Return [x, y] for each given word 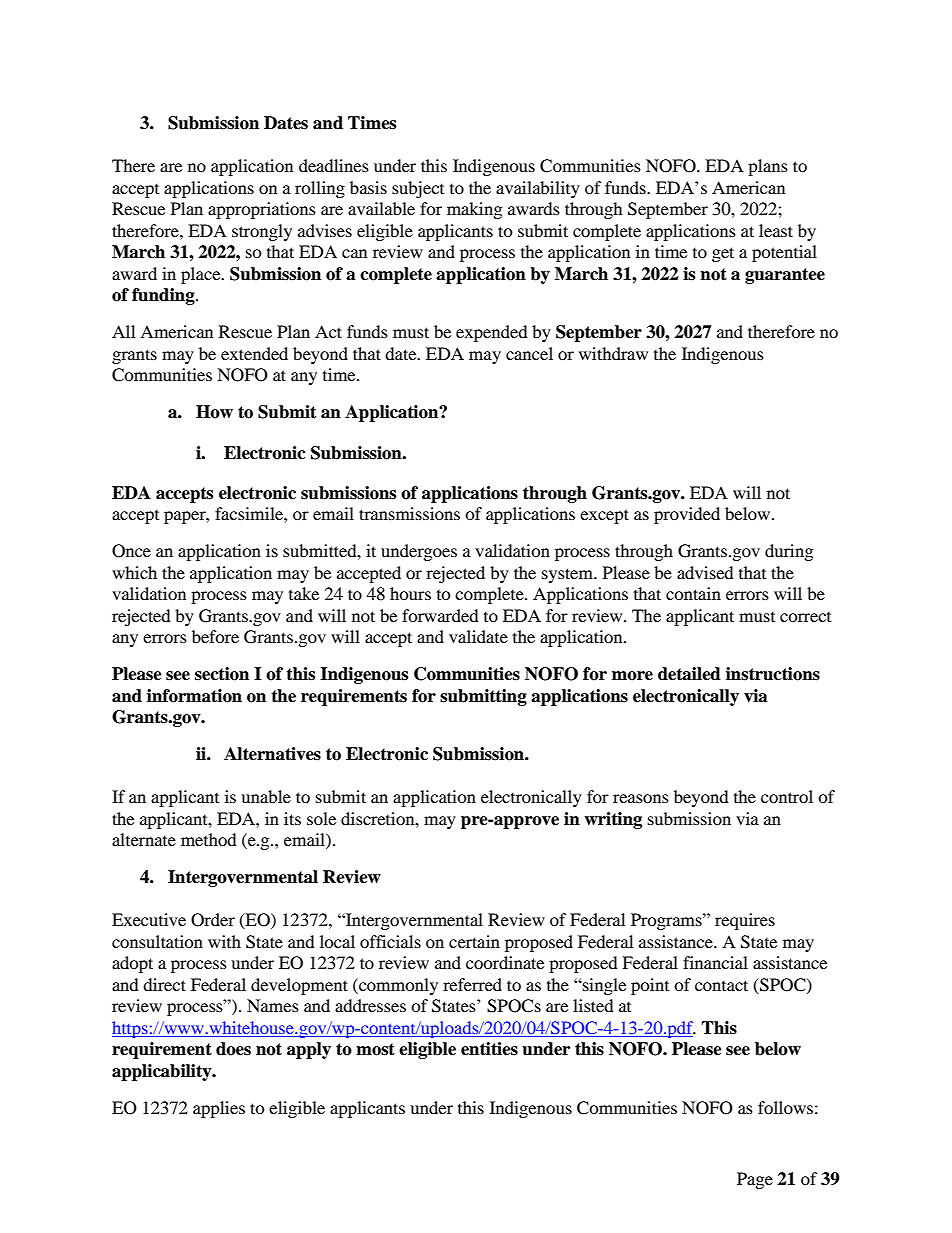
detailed [689, 674]
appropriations [262, 210]
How [214, 412]
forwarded [440, 615]
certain [474, 941]
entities [489, 1049]
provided [687, 515]
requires [745, 921]
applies [219, 1109]
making [474, 210]
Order [213, 920]
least [776, 230]
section [222, 674]
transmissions [409, 513]
